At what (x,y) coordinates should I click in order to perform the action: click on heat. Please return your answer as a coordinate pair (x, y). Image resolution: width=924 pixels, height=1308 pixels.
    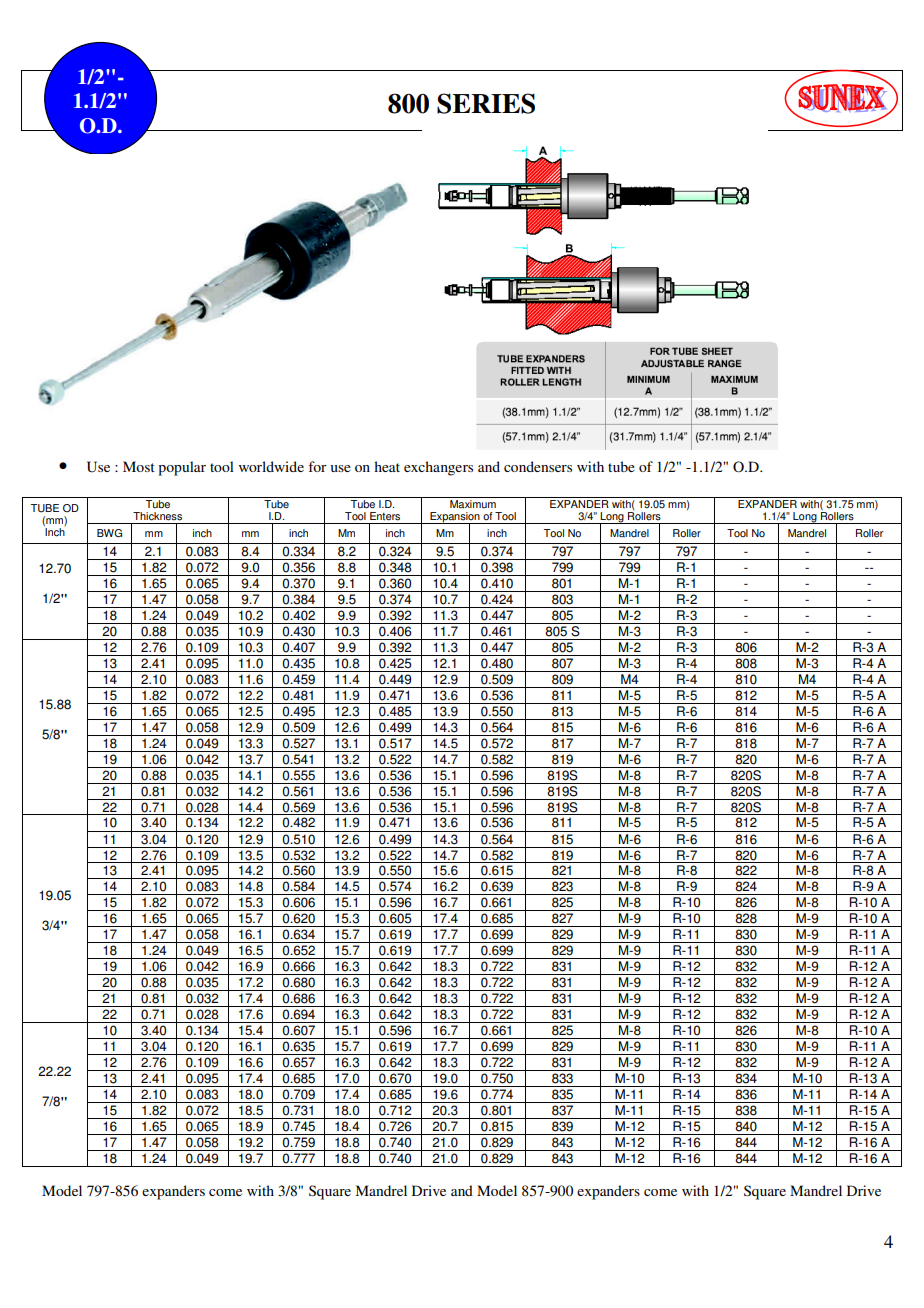
    Looking at the image, I should click on (387, 466).
